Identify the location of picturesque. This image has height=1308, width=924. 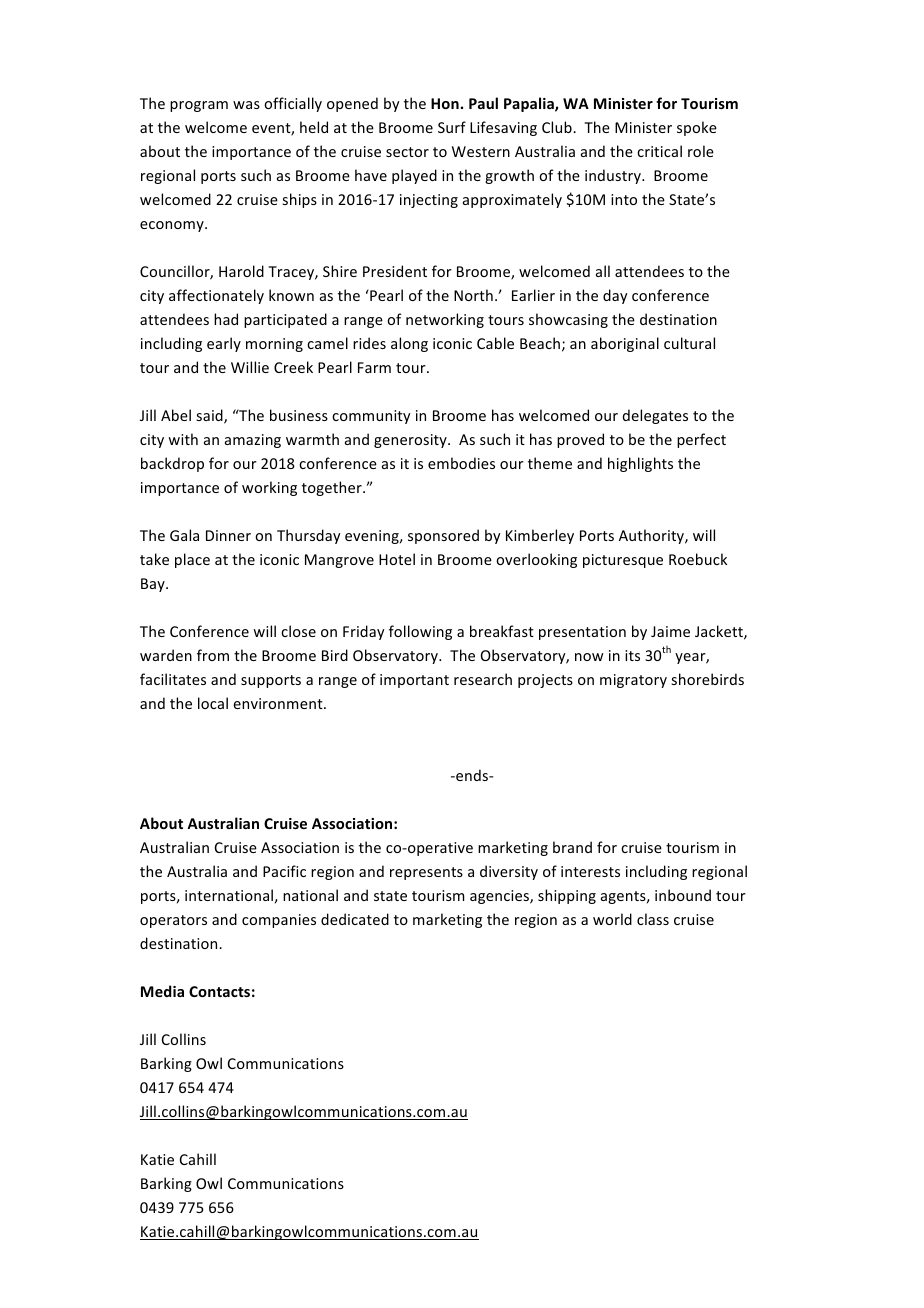
(623, 561).
